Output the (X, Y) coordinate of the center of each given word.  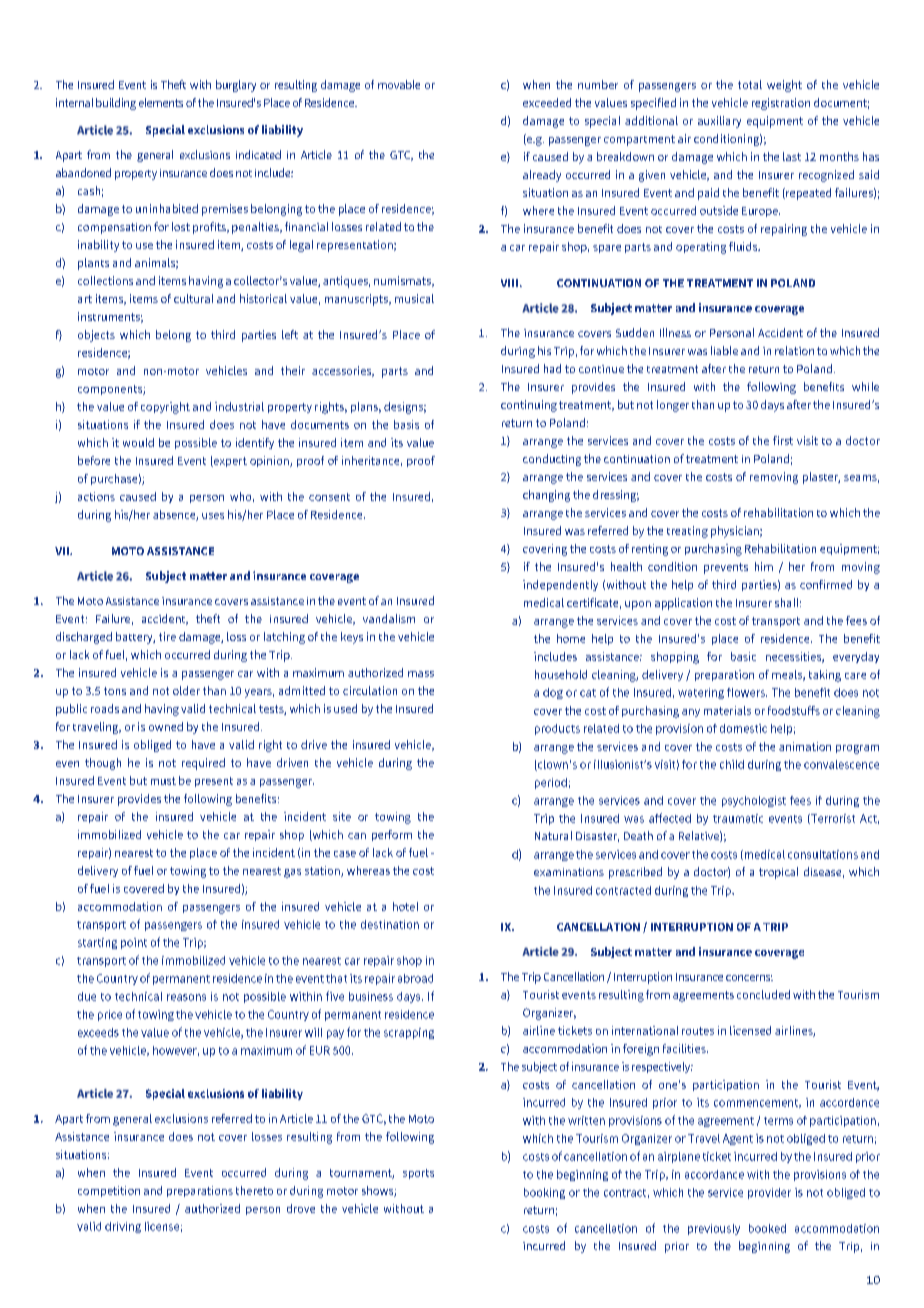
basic (743, 656)
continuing (529, 406)
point (134, 943)
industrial (239, 406)
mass (421, 674)
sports (418, 1174)
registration (781, 104)
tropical (778, 873)
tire (167, 636)
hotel (405, 906)
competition (109, 1191)
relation (794, 350)
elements (161, 102)
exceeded (547, 102)
